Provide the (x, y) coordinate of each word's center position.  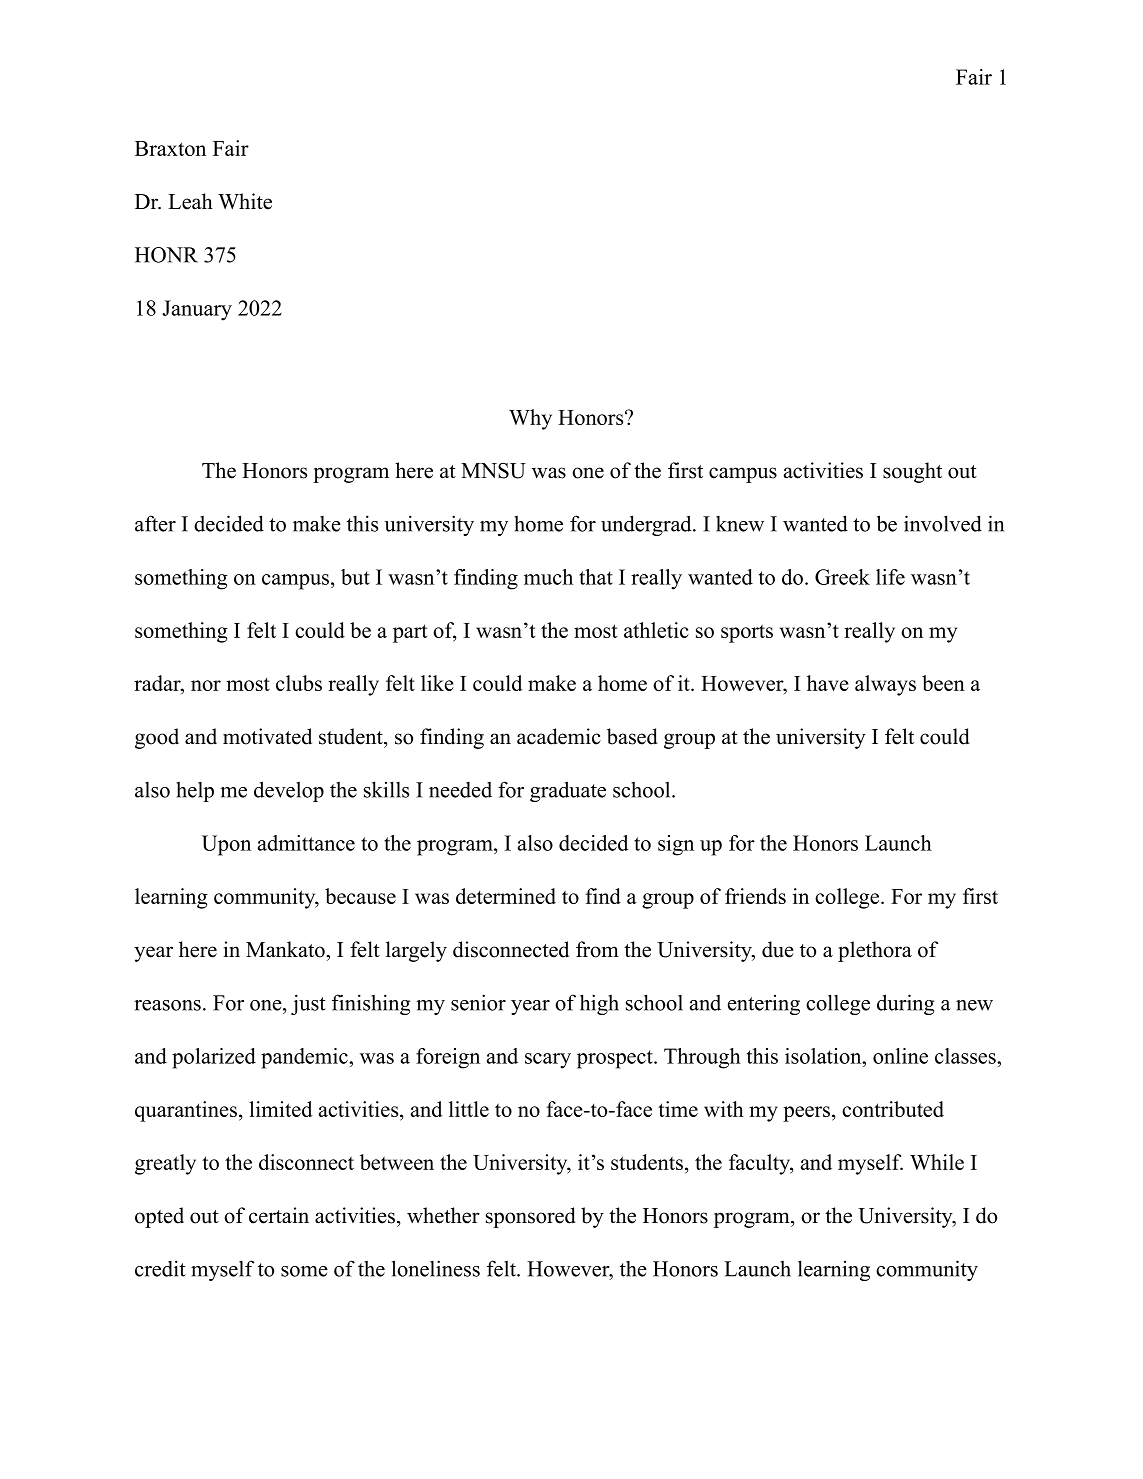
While (937, 1162)
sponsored (530, 1217)
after (155, 523)
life (890, 577)
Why (530, 419)
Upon (226, 845)
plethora (875, 951)
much (548, 577)
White (245, 201)
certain (279, 1215)
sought (912, 472)
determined (506, 896)
